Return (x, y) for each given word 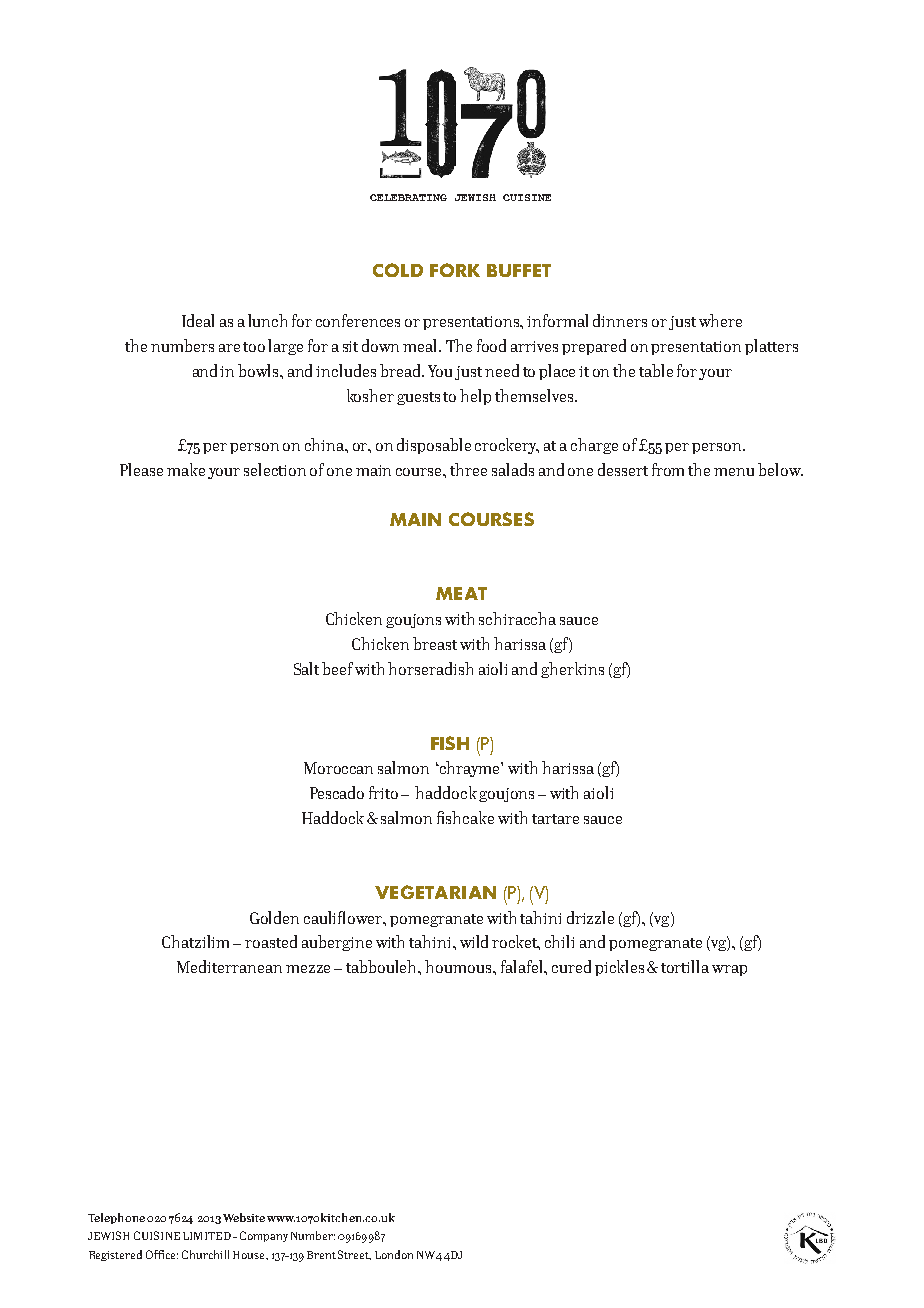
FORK (455, 270)
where (720, 320)
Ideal (198, 320)
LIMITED (207, 1236)
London (394, 1254)
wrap (729, 970)
